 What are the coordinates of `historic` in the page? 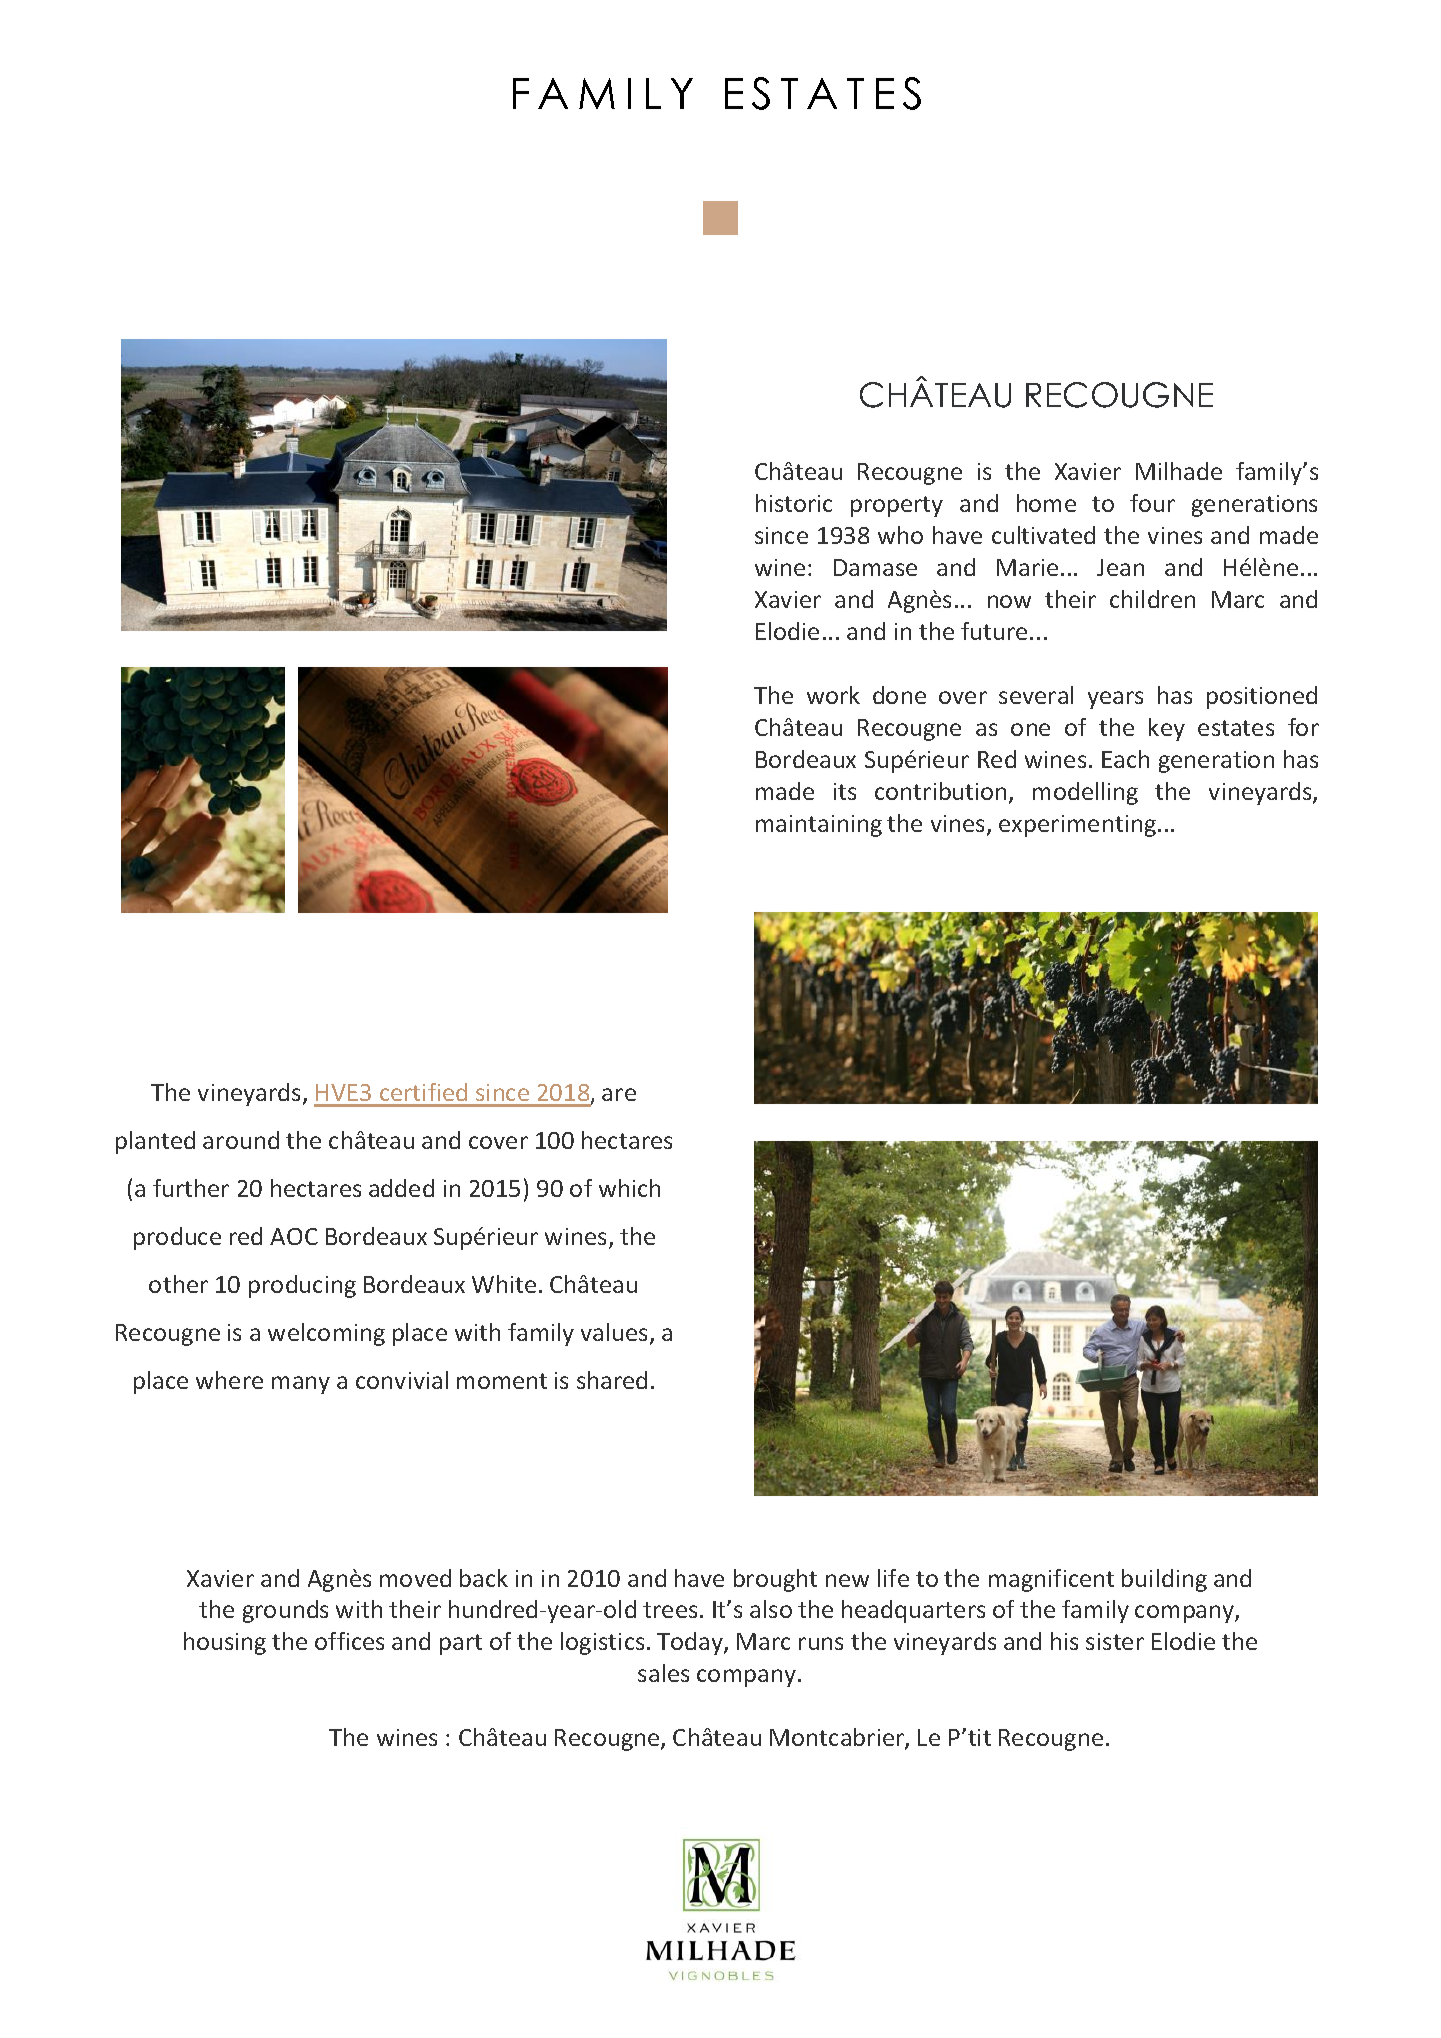 It's located at (794, 503).
